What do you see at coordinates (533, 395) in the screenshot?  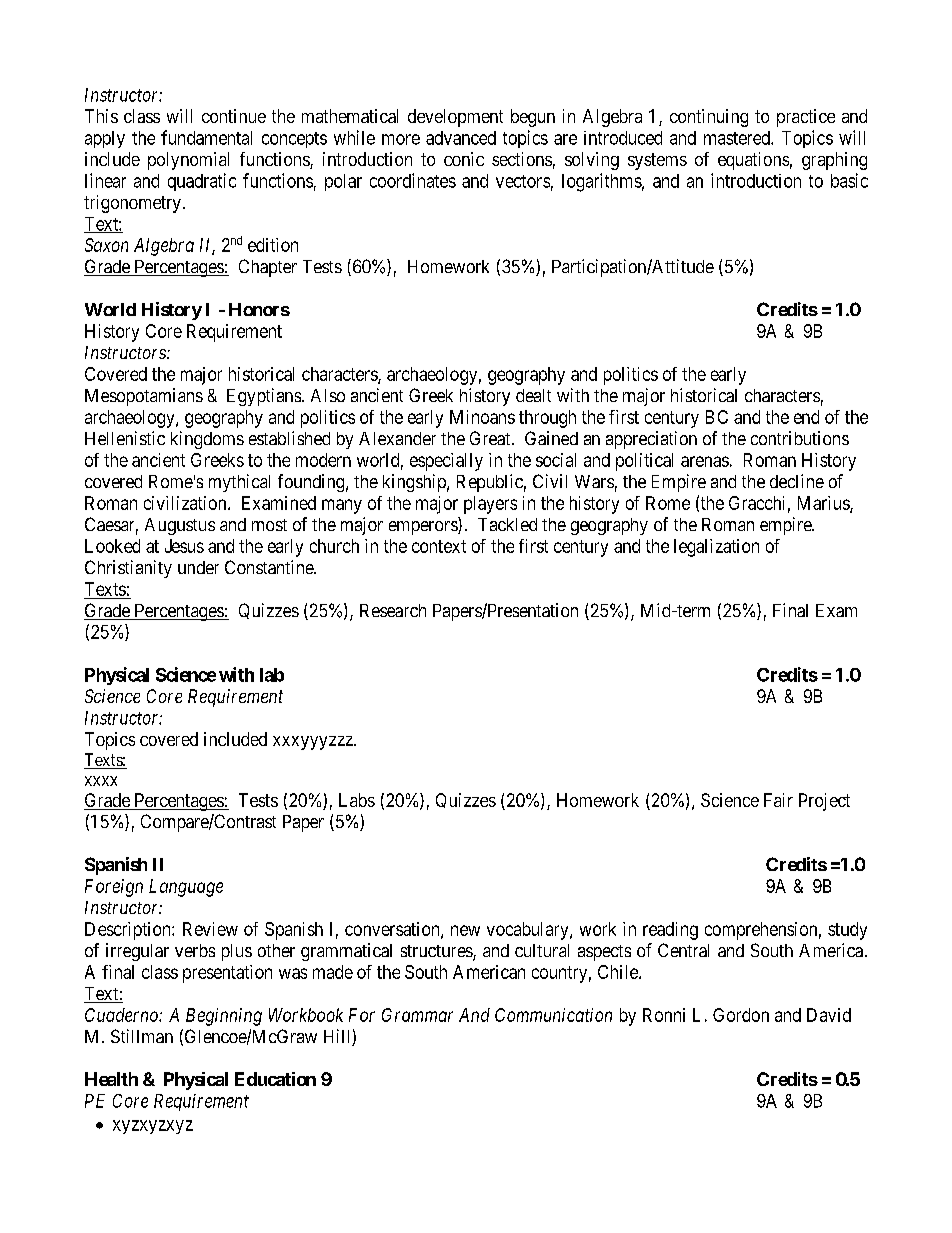 I see `dealt` at bounding box center [533, 395].
